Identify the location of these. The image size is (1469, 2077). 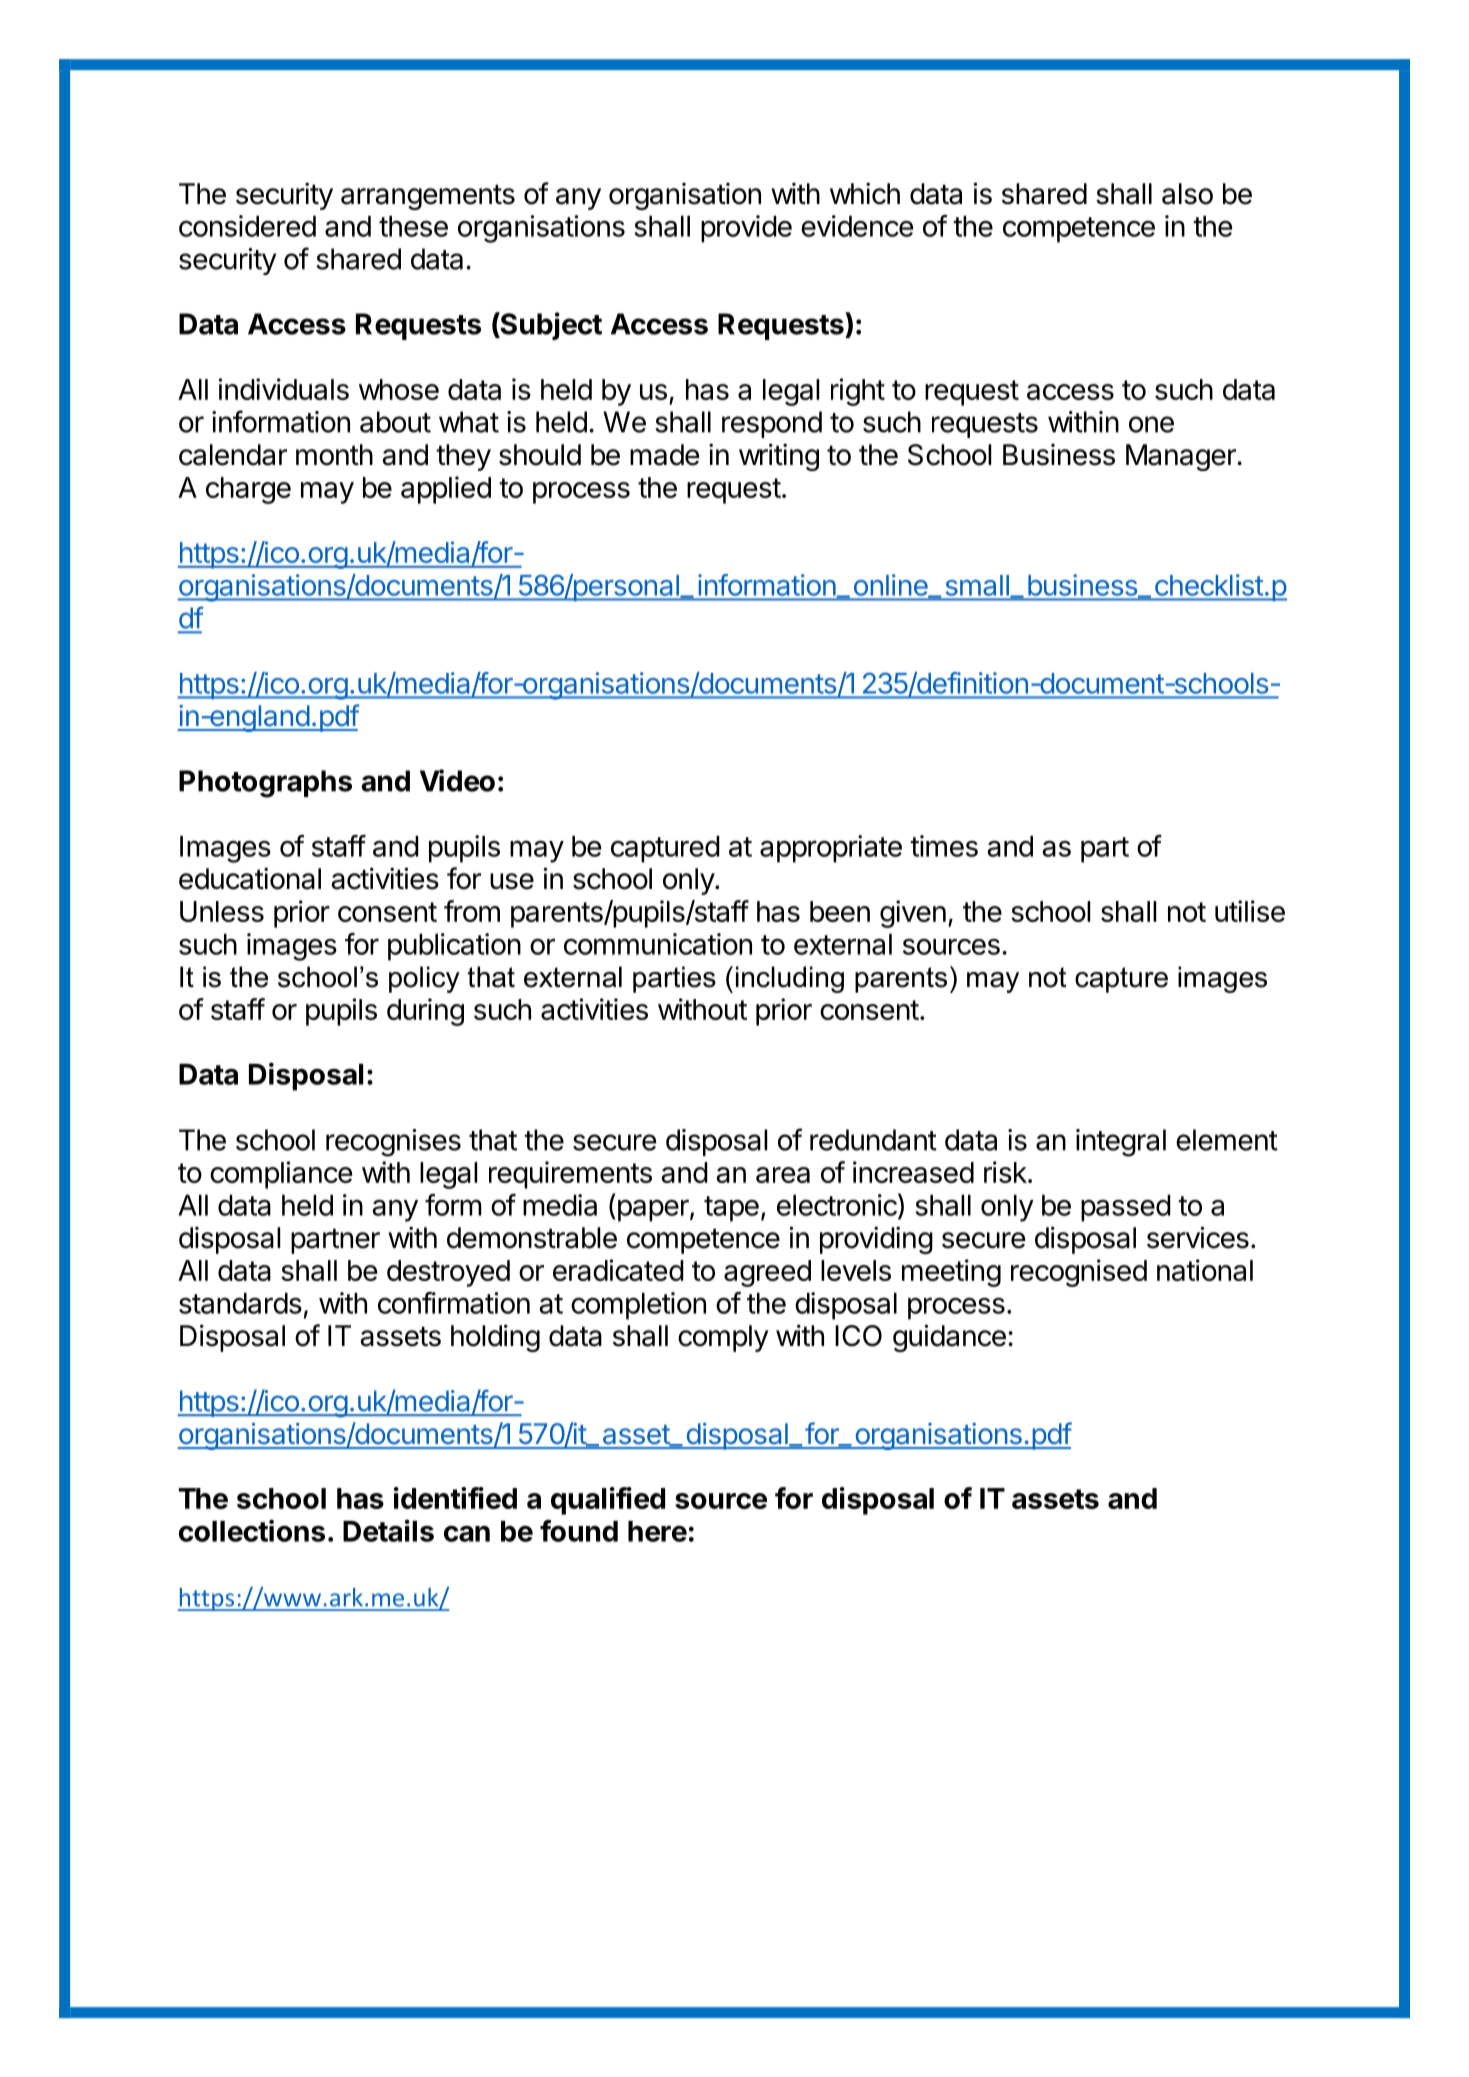
(413, 226).
